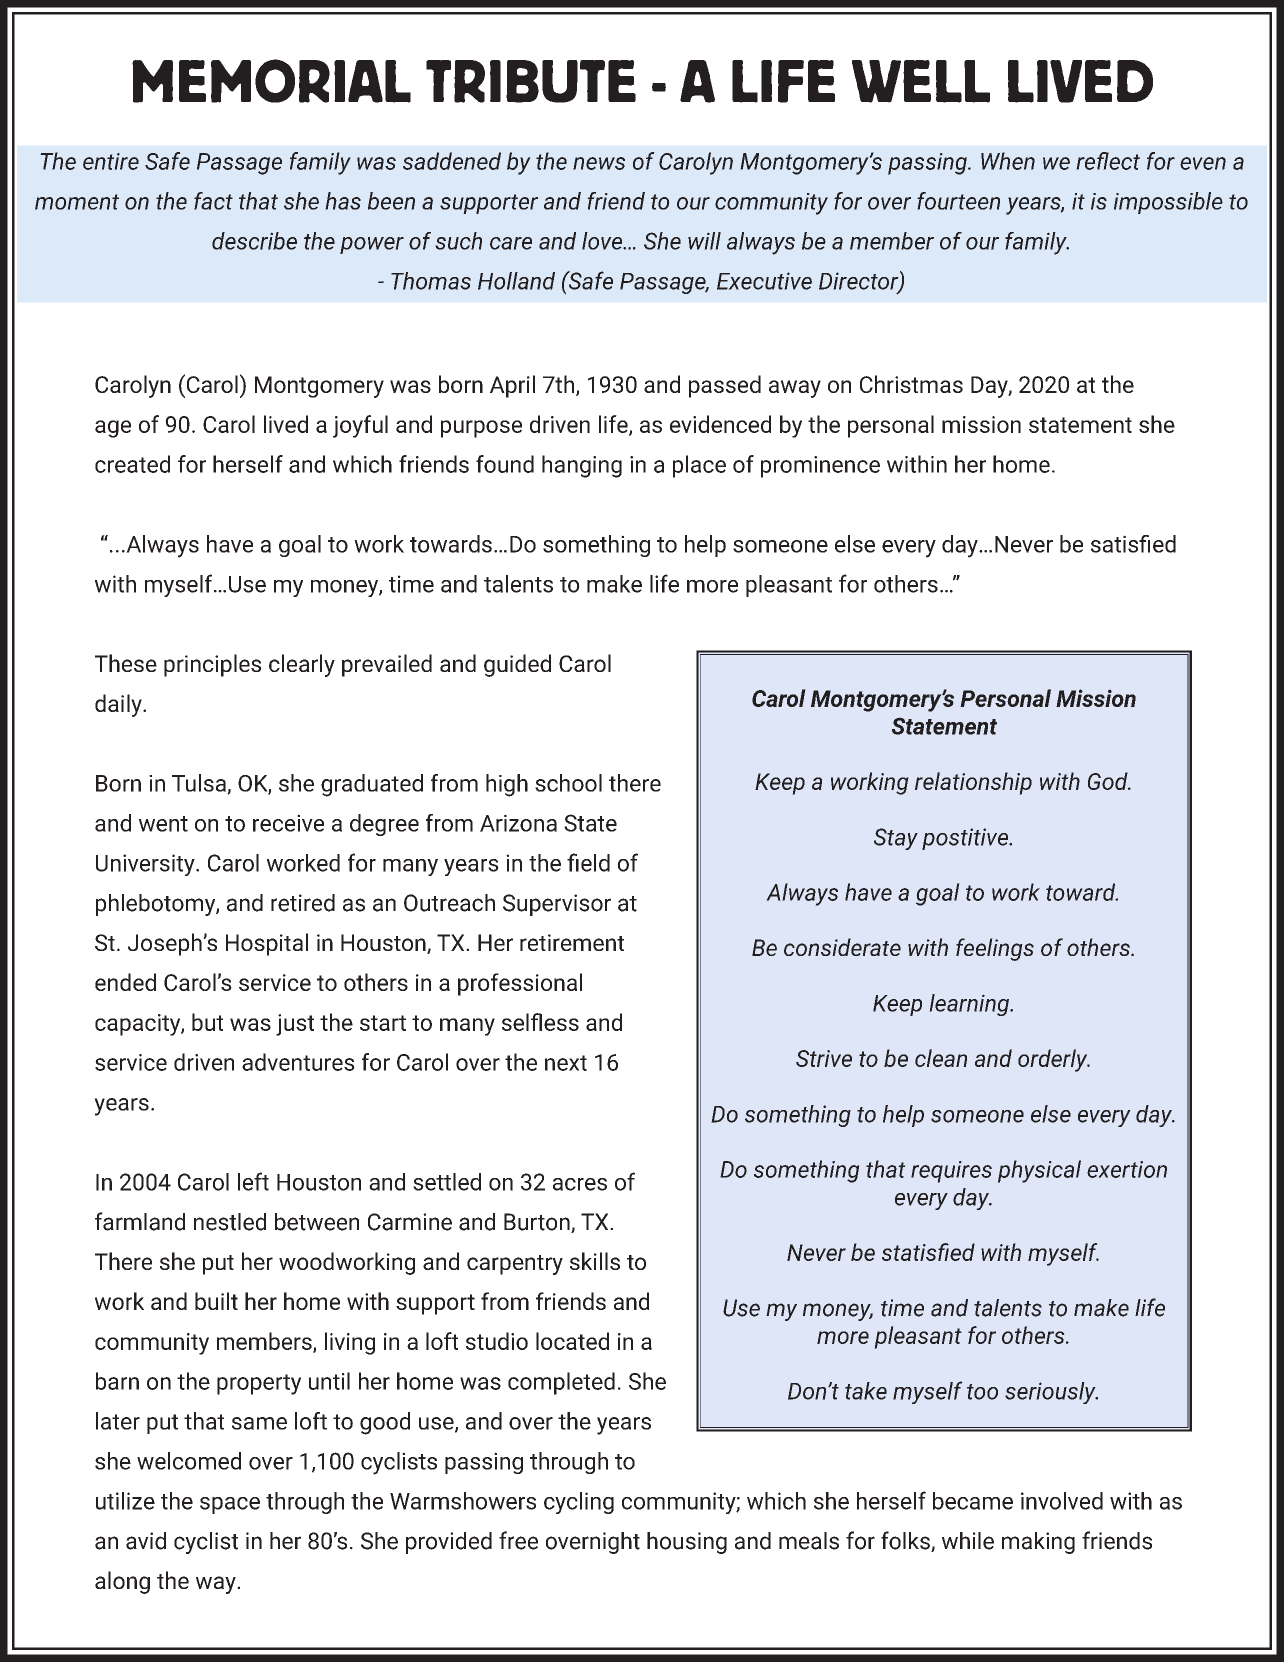 The width and height of the screenshot is (1284, 1662). I want to click on physical, so click(1039, 1171).
